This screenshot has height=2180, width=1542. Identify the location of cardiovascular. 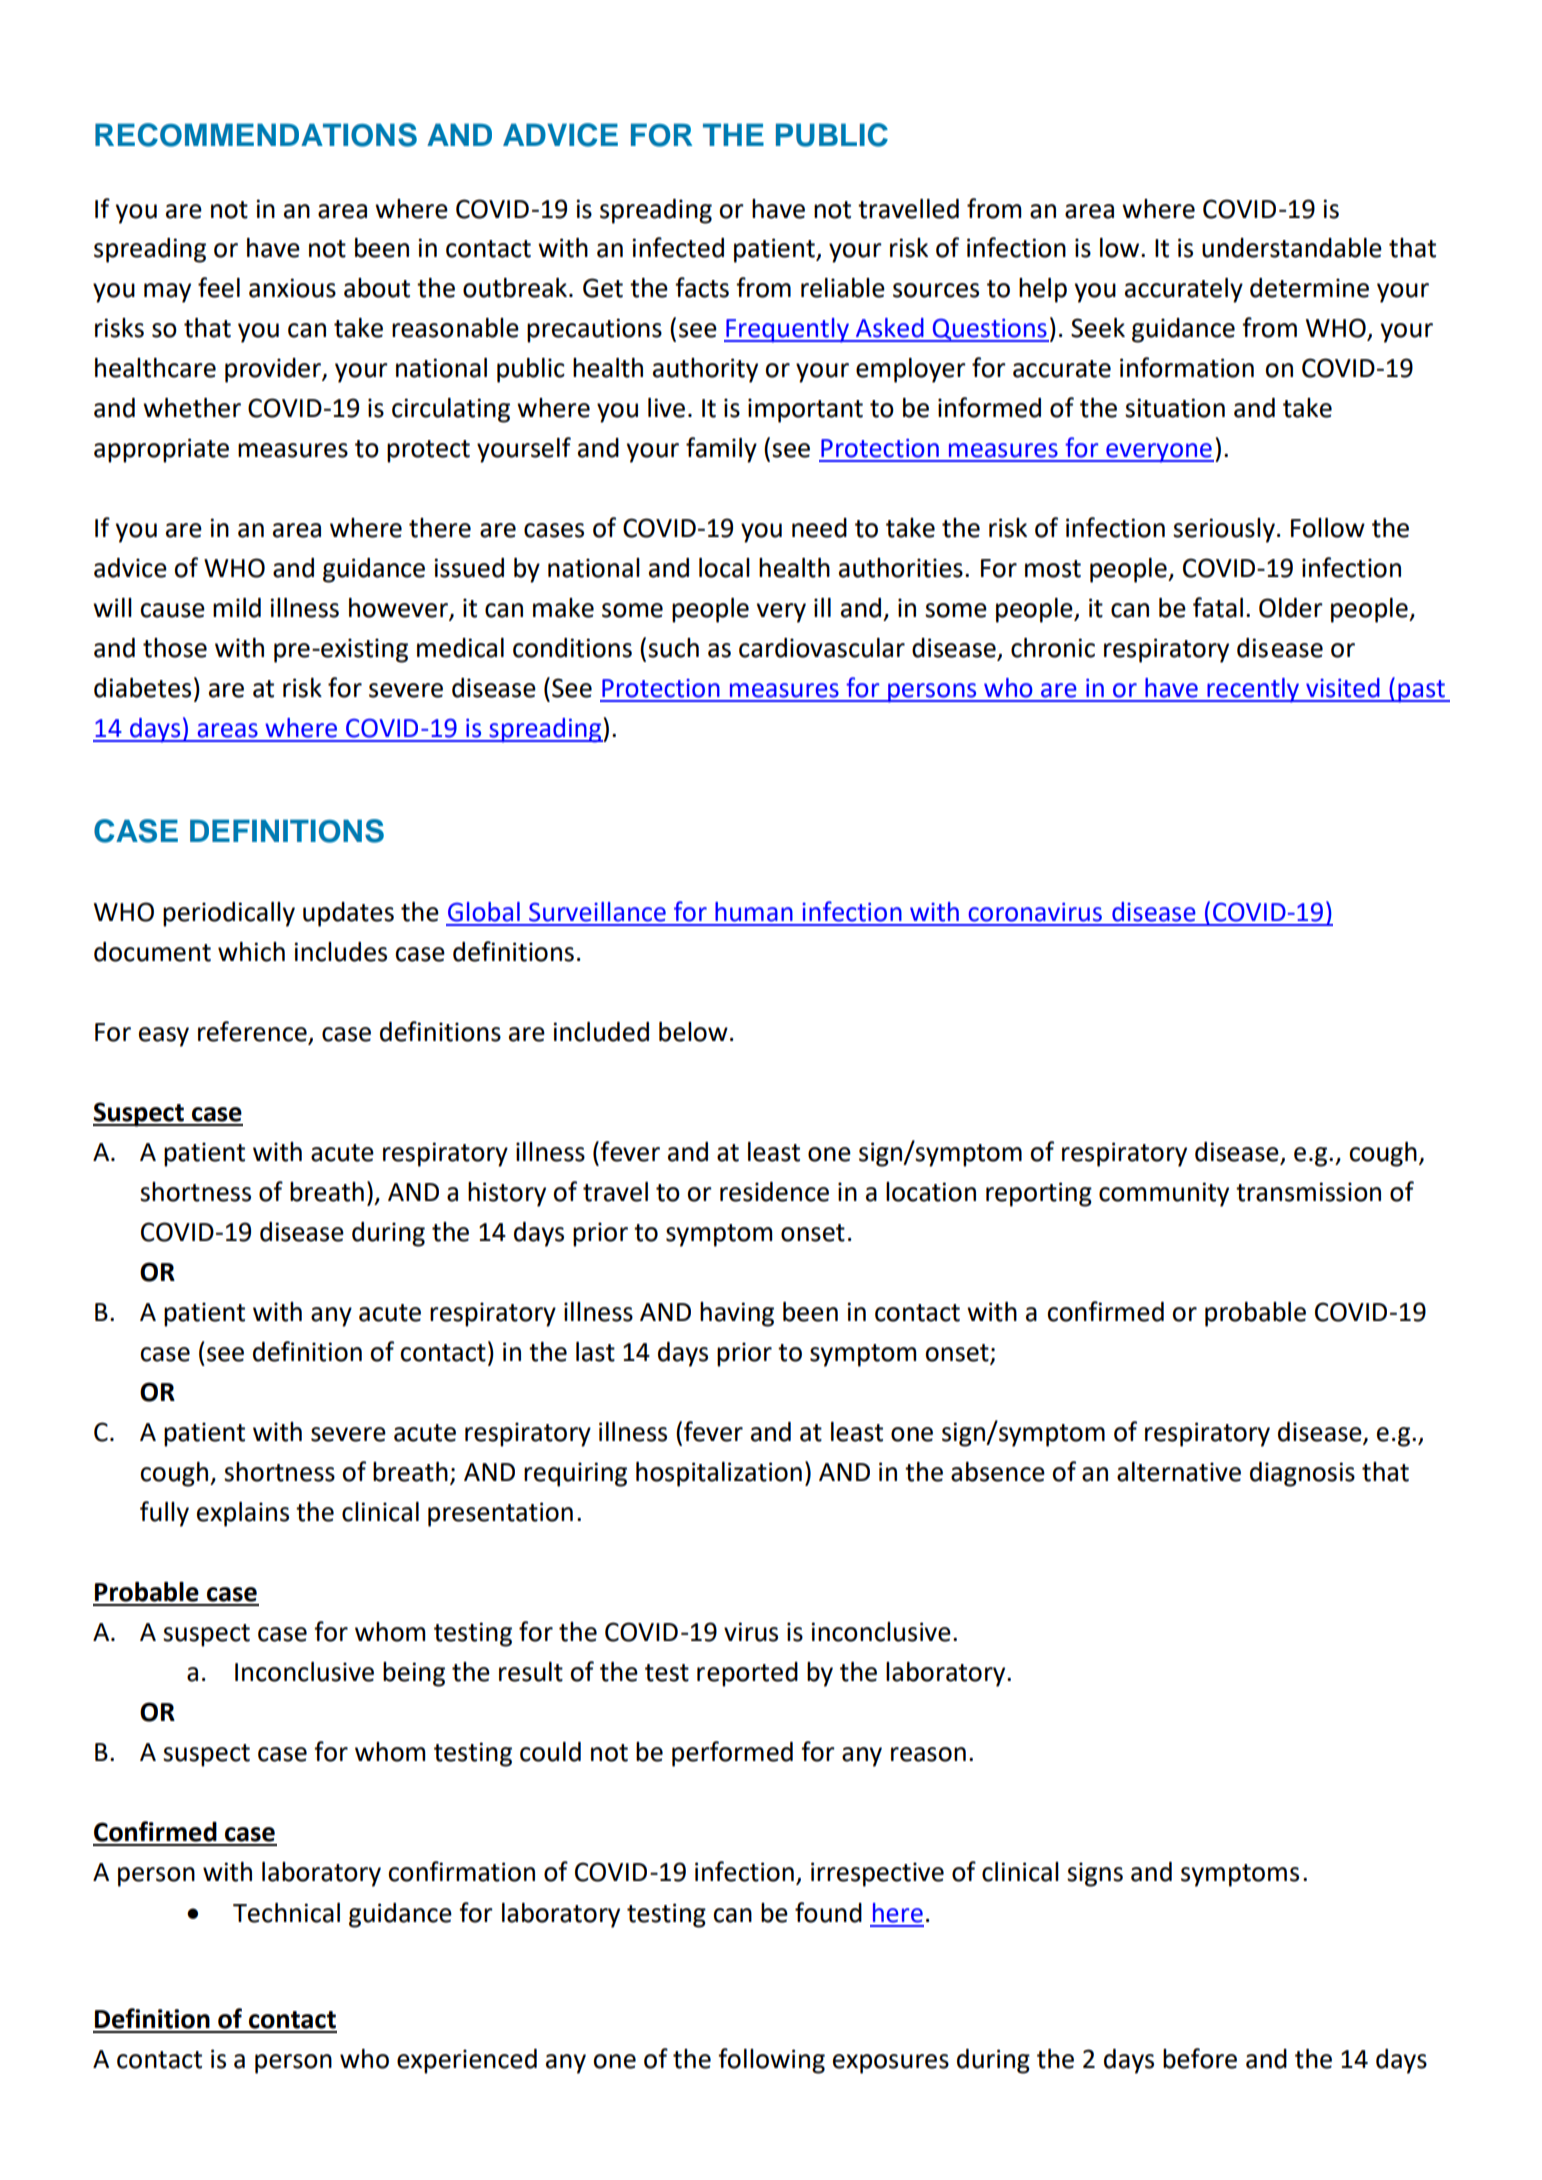
(822, 648).
